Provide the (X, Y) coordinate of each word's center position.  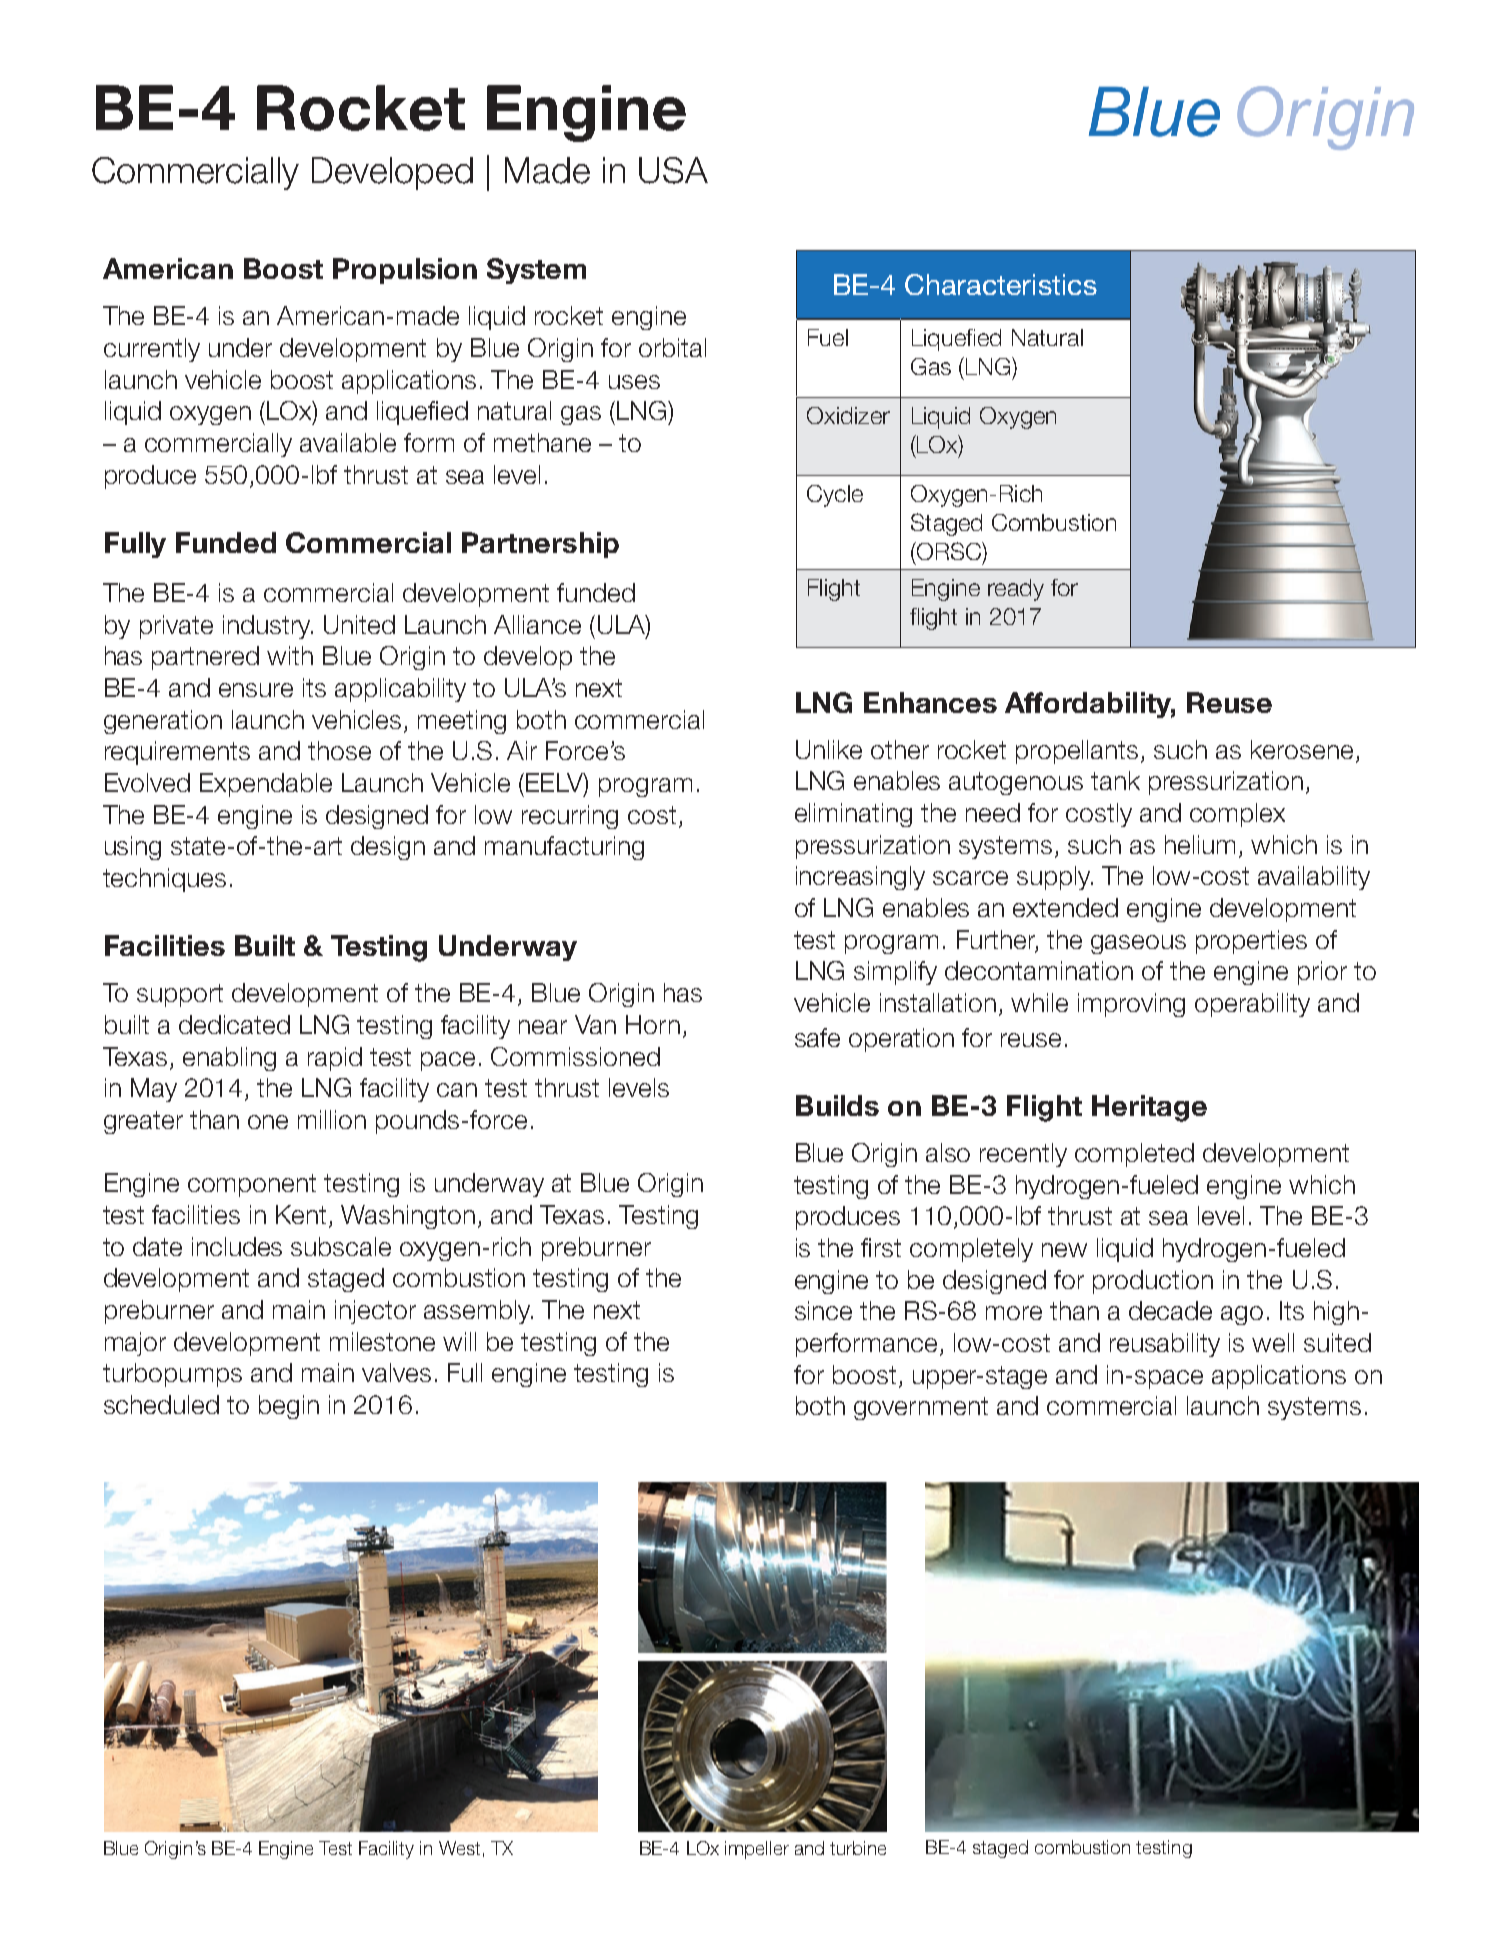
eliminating (853, 815)
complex (1237, 815)
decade (1170, 1310)
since (823, 1310)
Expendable (266, 785)
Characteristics (1001, 284)
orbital (672, 347)
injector (375, 1312)
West (459, 1848)
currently (152, 350)
